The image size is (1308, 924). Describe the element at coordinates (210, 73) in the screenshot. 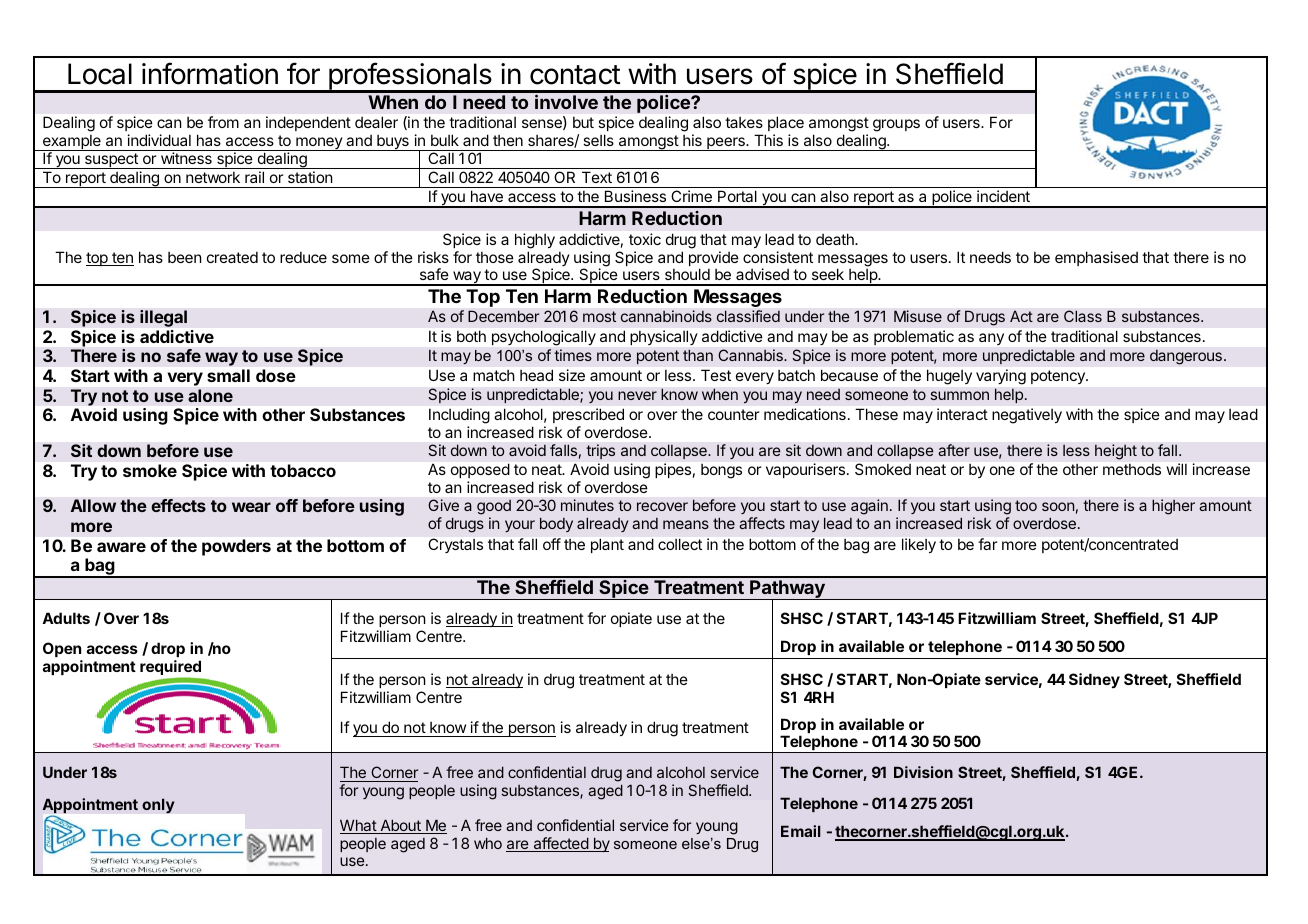

I see `information` at that location.
